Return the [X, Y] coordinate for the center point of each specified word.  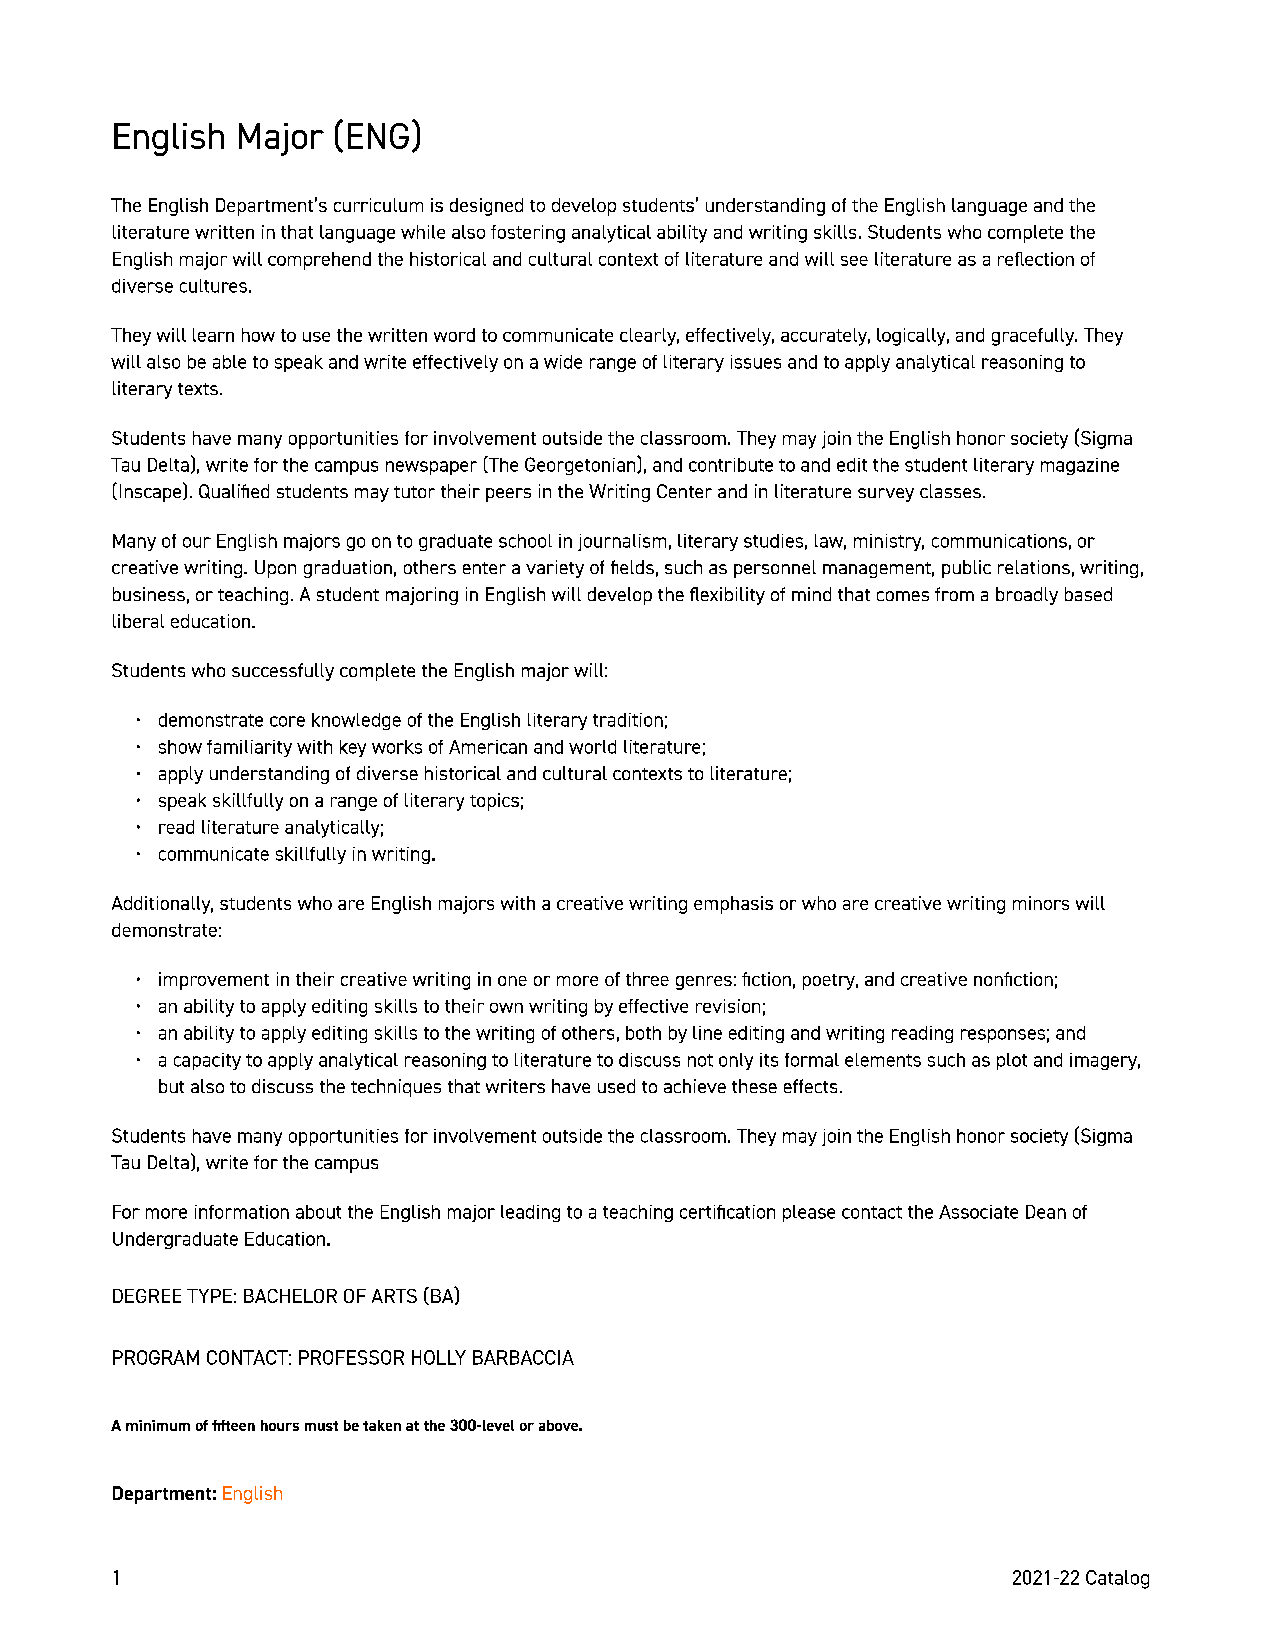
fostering [528, 234]
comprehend [319, 261]
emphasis [733, 905]
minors [1041, 903]
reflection [1036, 259]
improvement [214, 981]
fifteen [233, 1425]
